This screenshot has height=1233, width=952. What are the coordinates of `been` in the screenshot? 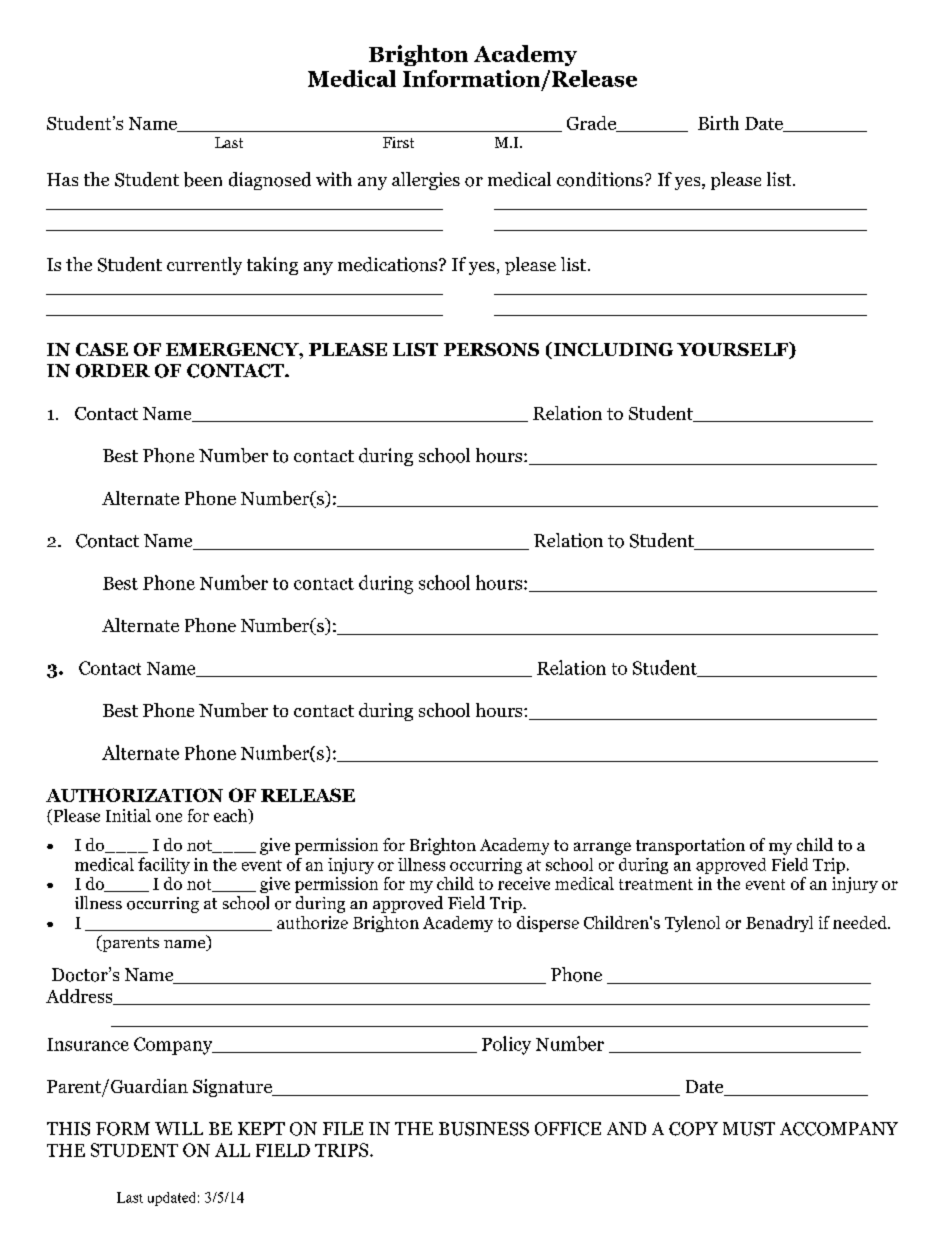 It's located at (203, 179).
